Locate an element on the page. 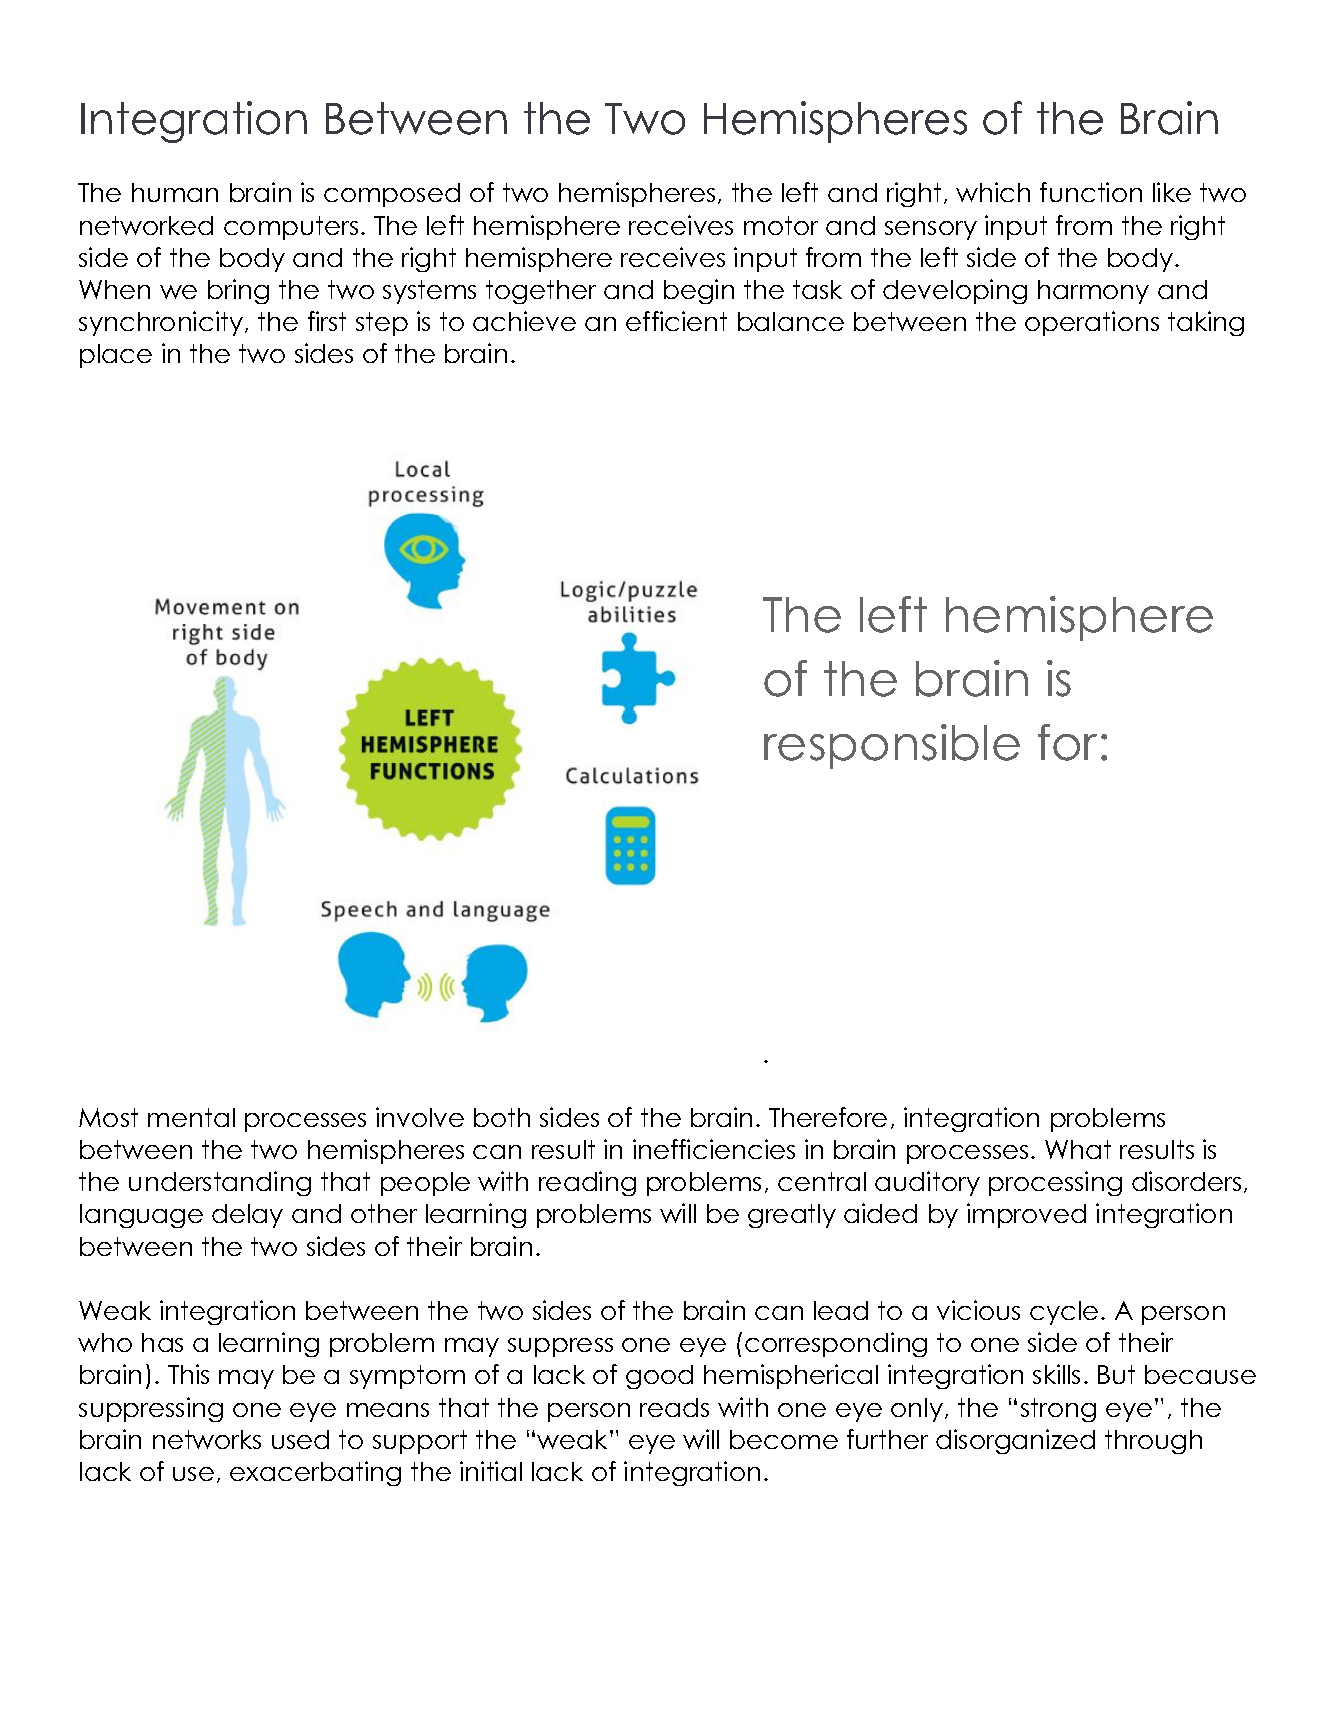 The image size is (1339, 1733). reading is located at coordinates (587, 1183).
